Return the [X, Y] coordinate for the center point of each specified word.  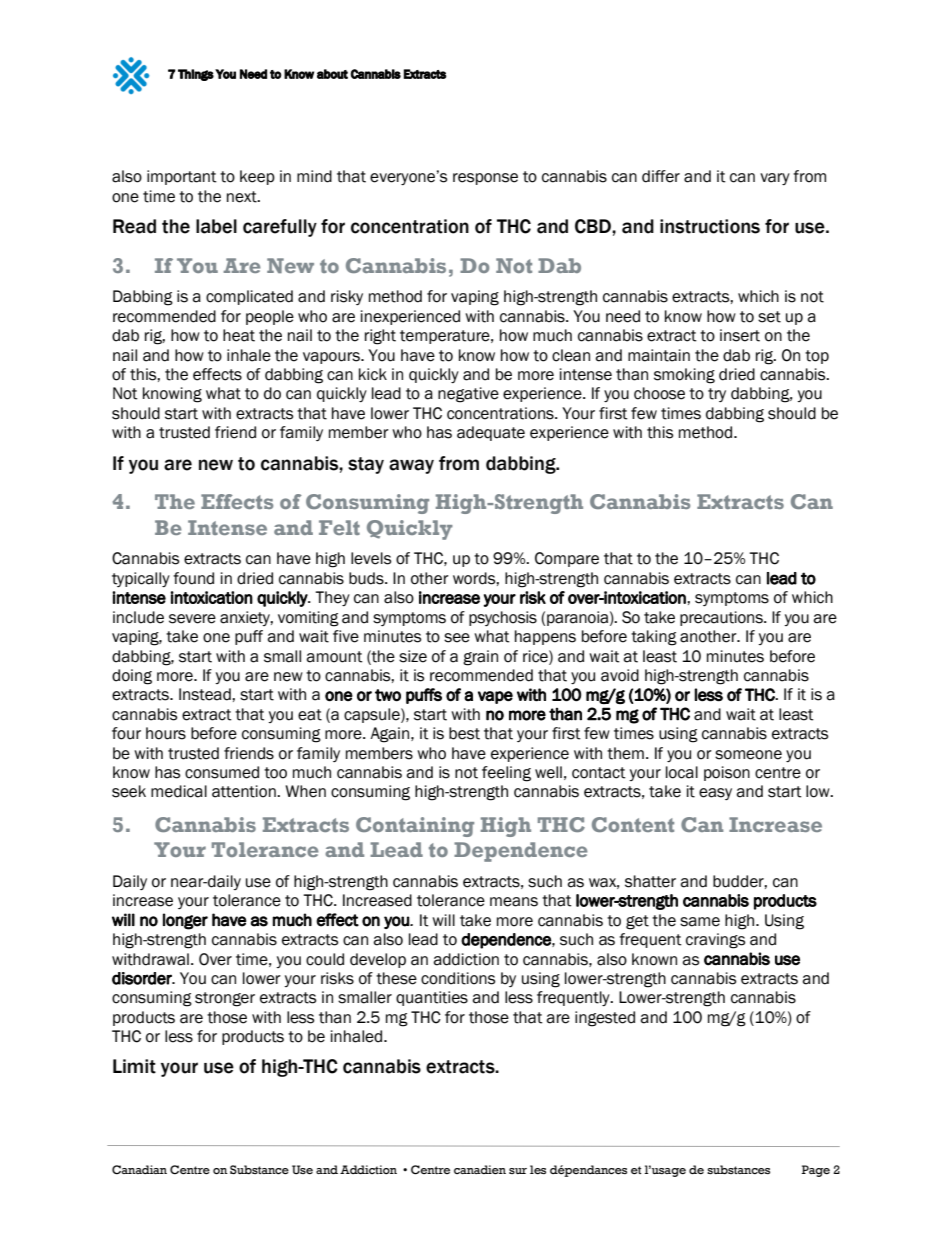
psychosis [503, 618]
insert [740, 335]
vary [775, 179]
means [514, 902]
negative [468, 395]
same [700, 922]
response [485, 179]
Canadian [139, 1170]
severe [192, 619]
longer [185, 921]
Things [196, 75]
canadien [480, 1169]
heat [239, 335]
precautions [722, 618]
